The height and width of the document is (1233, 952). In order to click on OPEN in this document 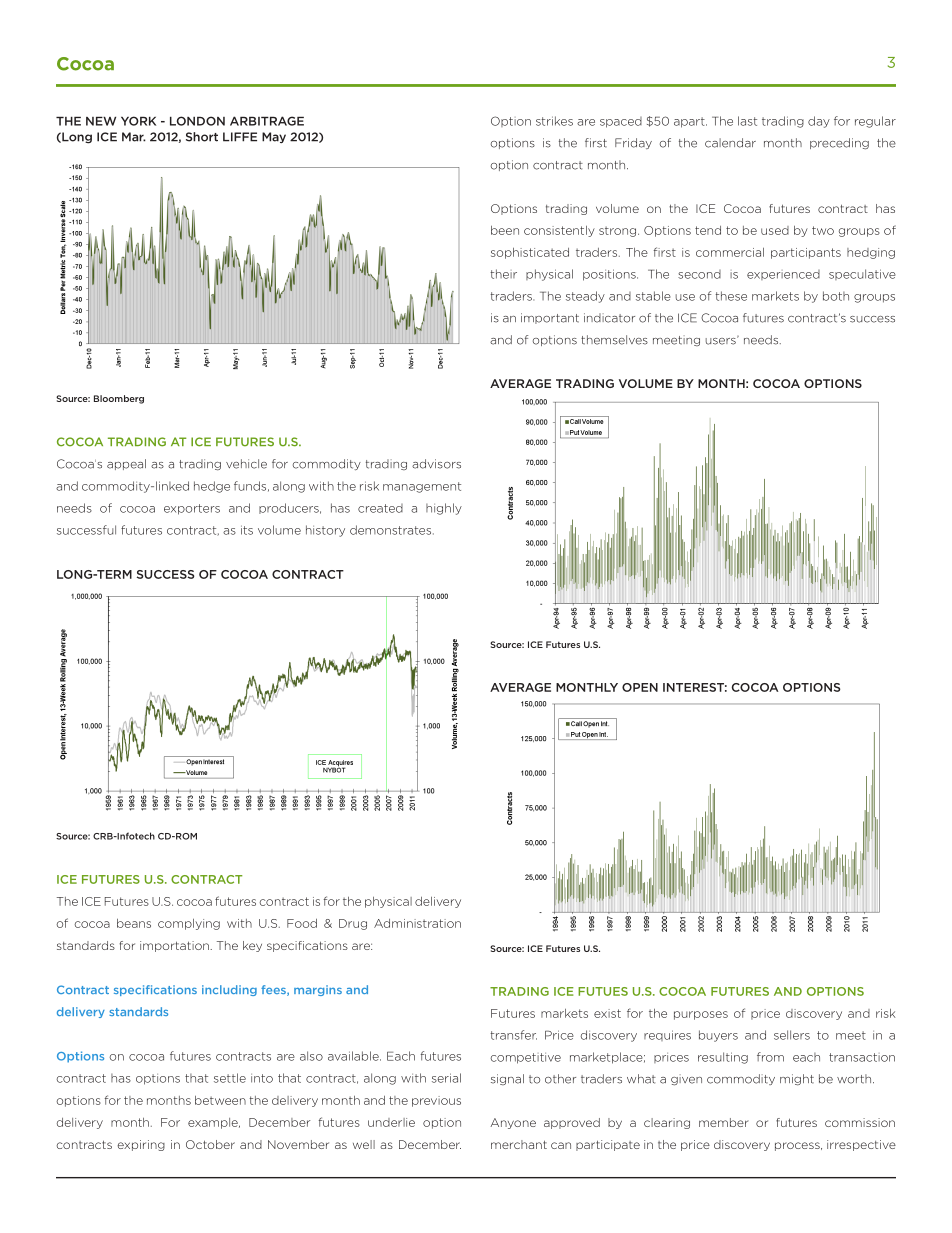, I will do `click(640, 687)`.
